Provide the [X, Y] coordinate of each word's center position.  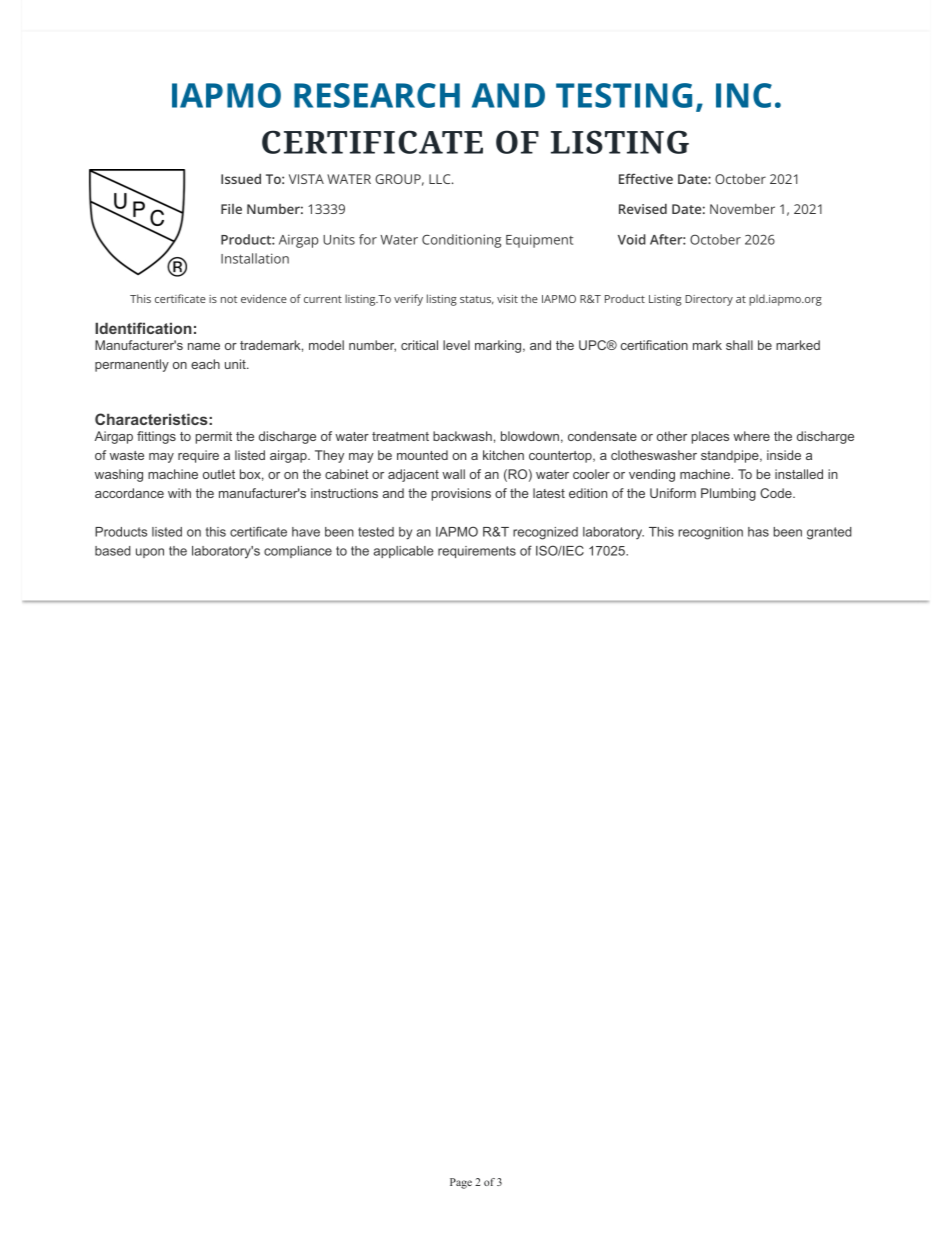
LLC [441, 179]
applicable [404, 552]
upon [150, 553]
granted [829, 533]
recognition [710, 533]
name [204, 346]
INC [744, 95]
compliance [298, 552]
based [113, 551]
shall [739, 345]
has [758, 532]
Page [461, 1183]
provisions [461, 494]
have [306, 532]
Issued [241, 179]
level [456, 345]
